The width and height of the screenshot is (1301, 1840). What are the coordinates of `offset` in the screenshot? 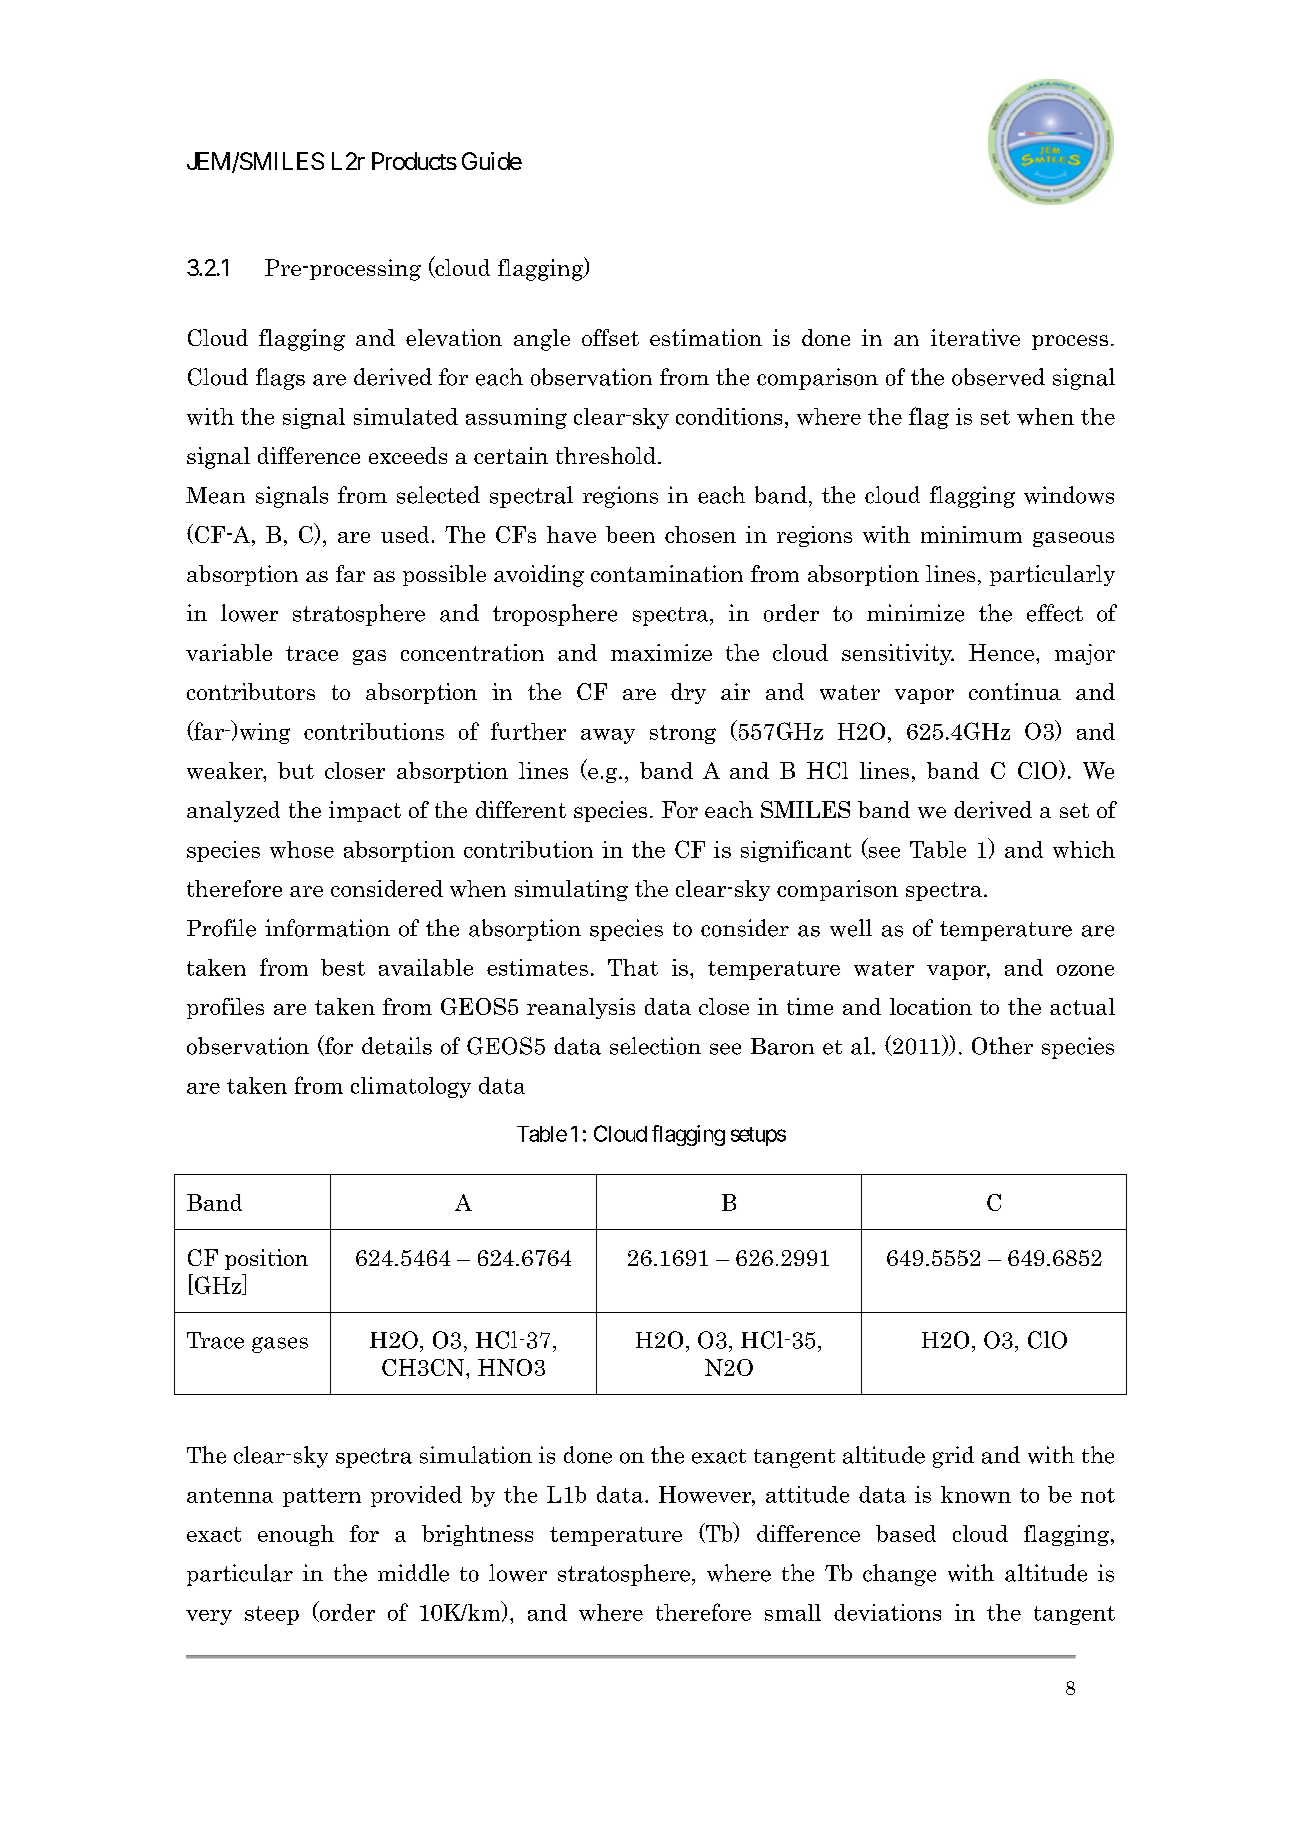 It's located at (610, 337).
